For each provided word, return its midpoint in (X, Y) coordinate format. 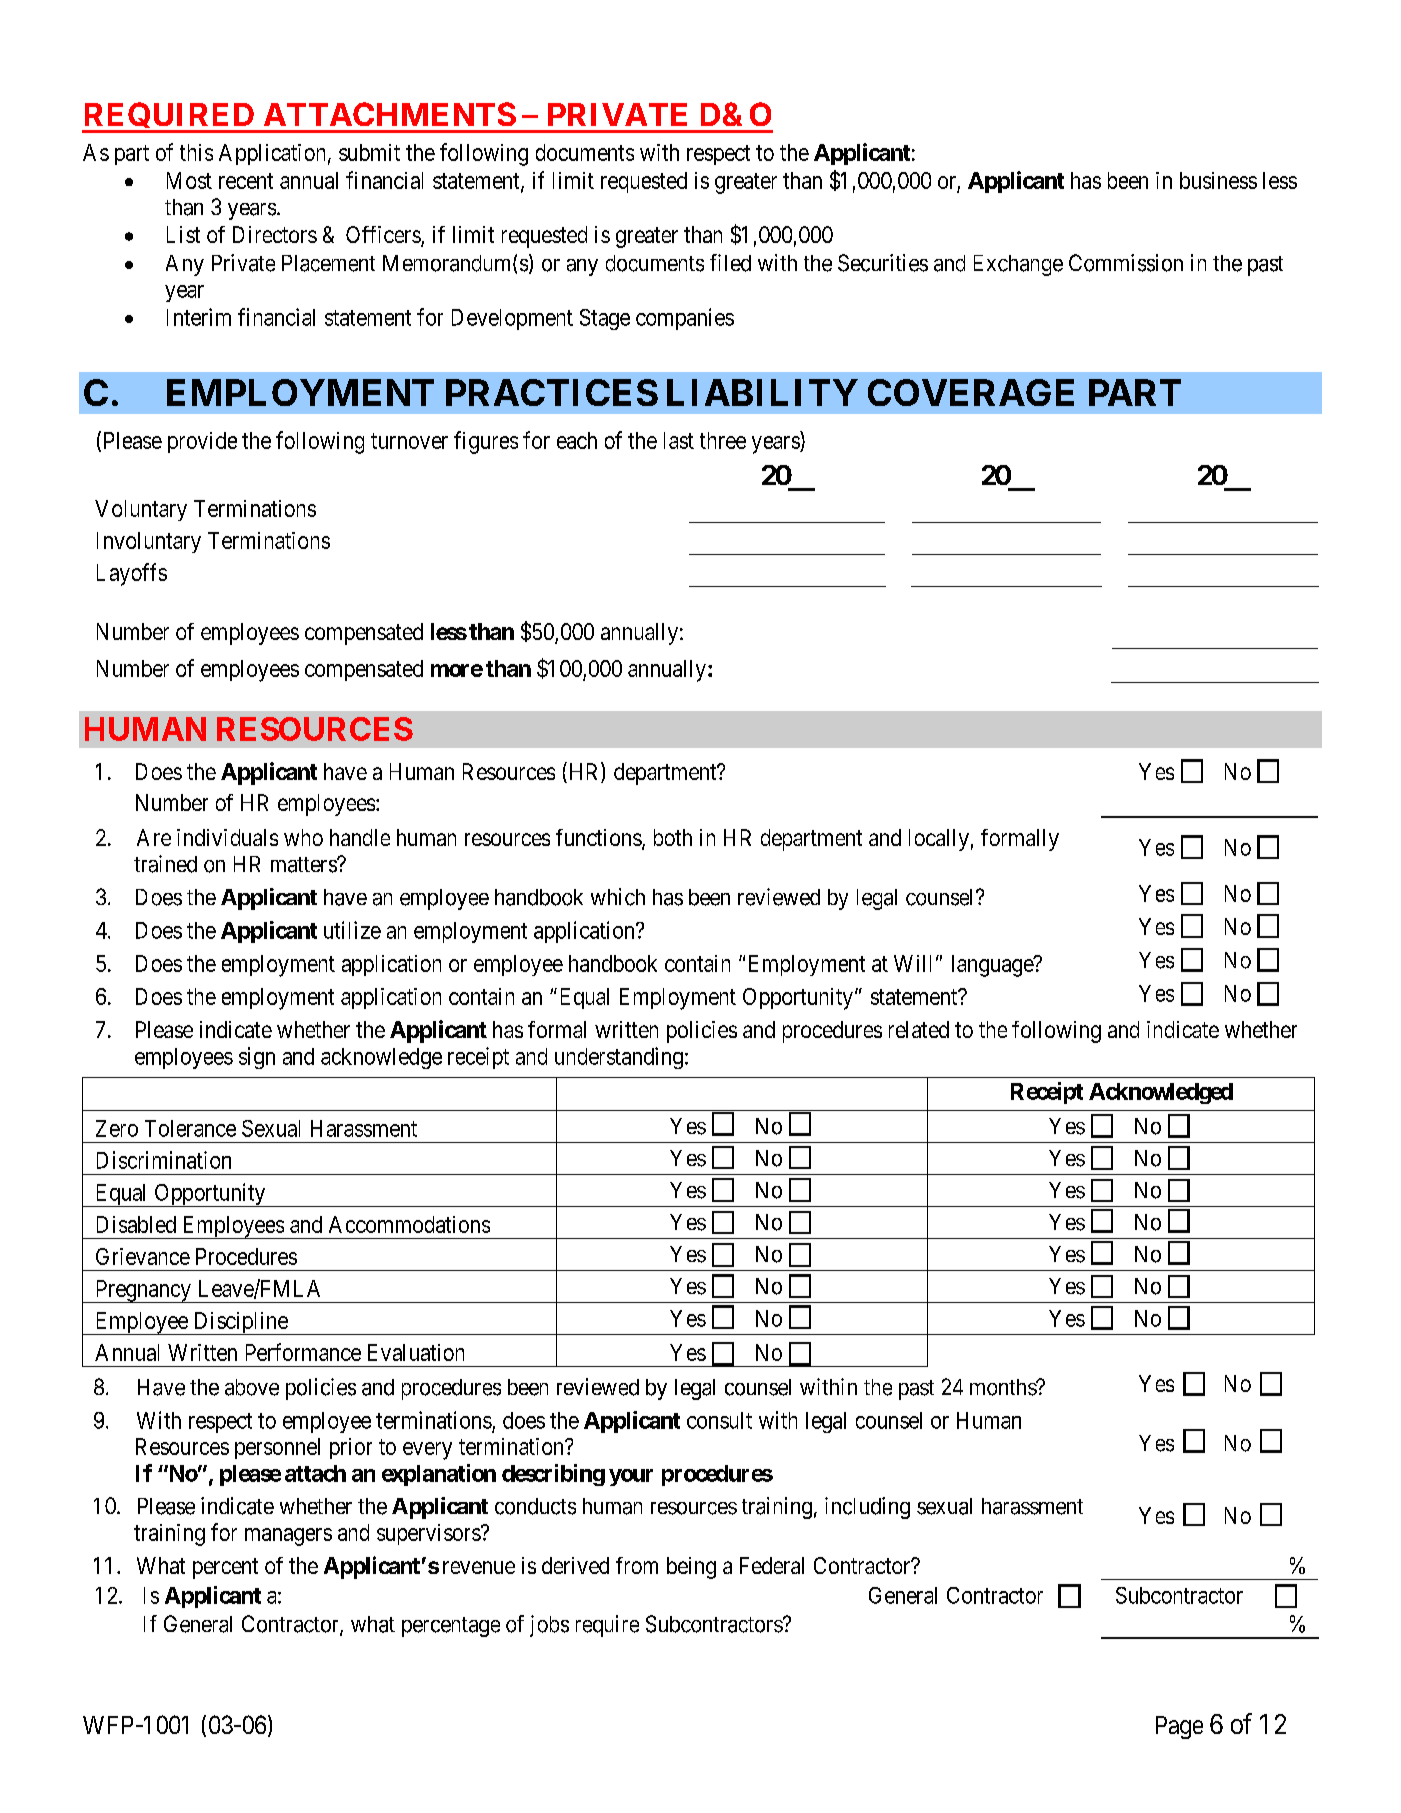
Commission (1126, 263)
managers (288, 1537)
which (618, 897)
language (993, 966)
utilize (352, 930)
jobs (549, 1626)
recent (246, 181)
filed (730, 263)
